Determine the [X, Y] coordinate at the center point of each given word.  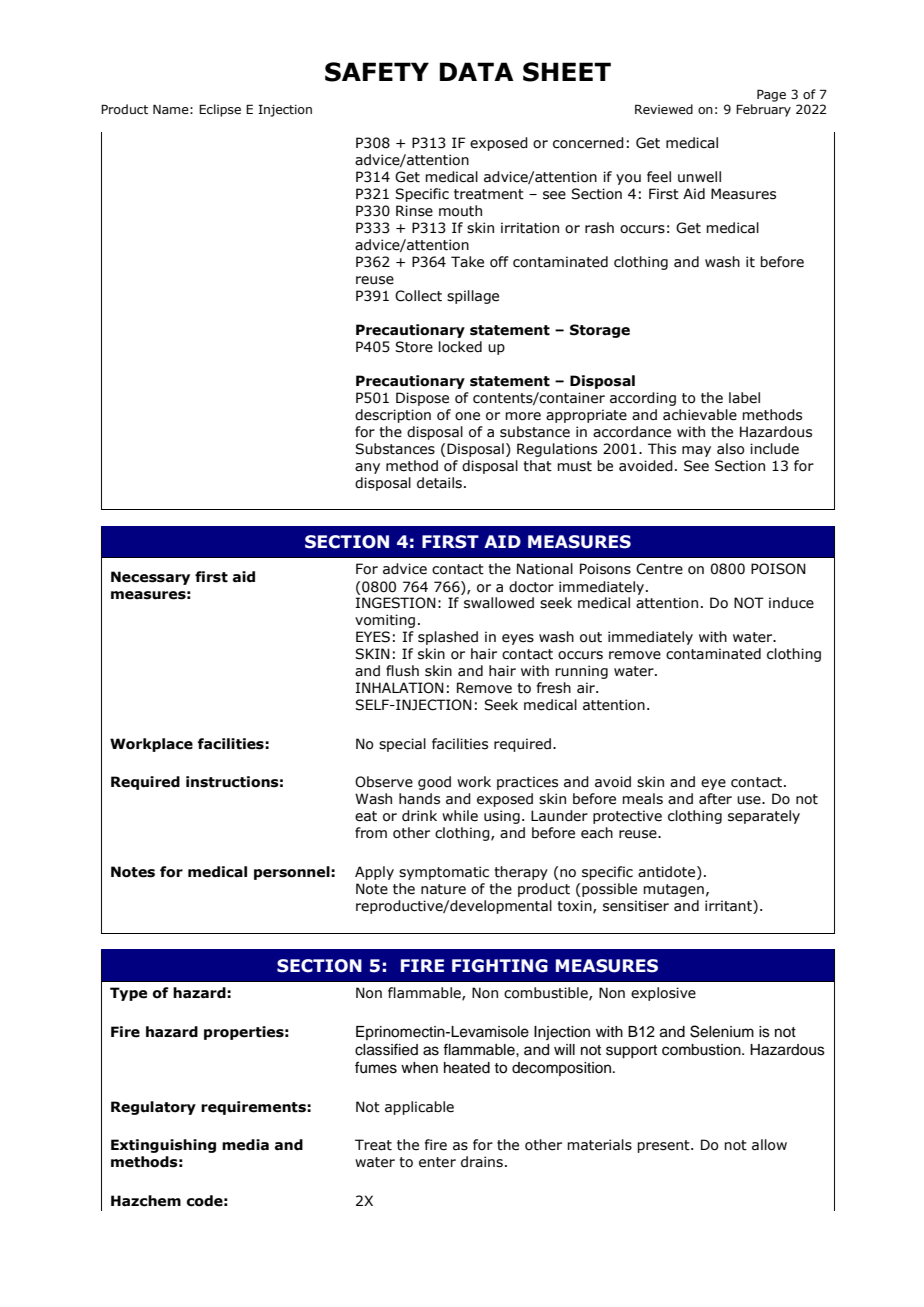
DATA [477, 71]
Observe [384, 782]
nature [443, 889]
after [715, 799]
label [744, 398]
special [402, 745]
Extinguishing [163, 1146]
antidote [668, 872]
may [696, 451]
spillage [473, 297]
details [439, 483]
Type [128, 994]
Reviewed [664, 109]
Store [414, 347]
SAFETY [377, 72]
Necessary [150, 578]
